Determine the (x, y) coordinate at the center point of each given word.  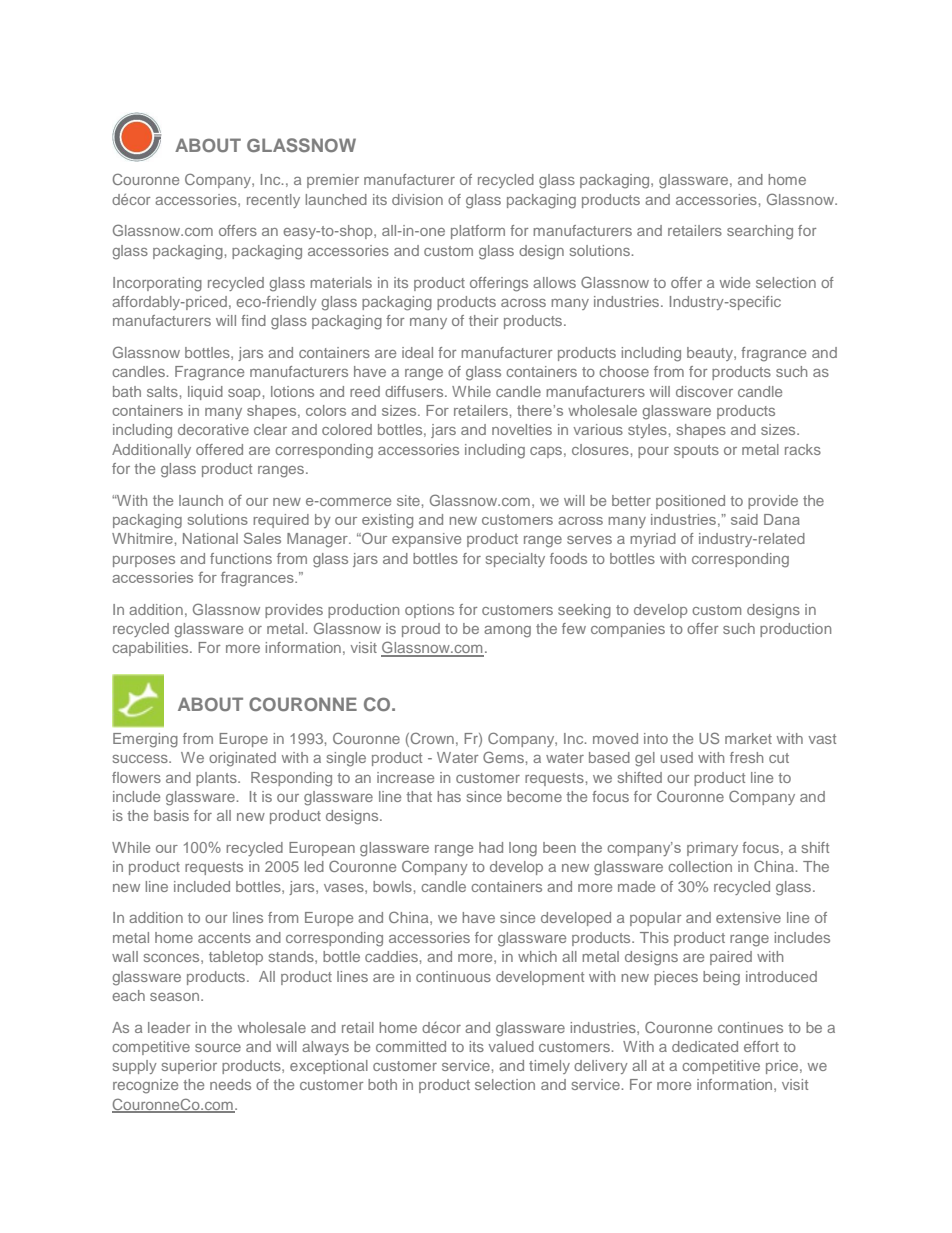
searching (760, 232)
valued (511, 1046)
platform (478, 232)
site (408, 500)
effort (761, 1046)
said (744, 519)
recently (273, 201)
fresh (746, 757)
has (449, 796)
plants (217, 779)
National (210, 538)
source (218, 1048)
